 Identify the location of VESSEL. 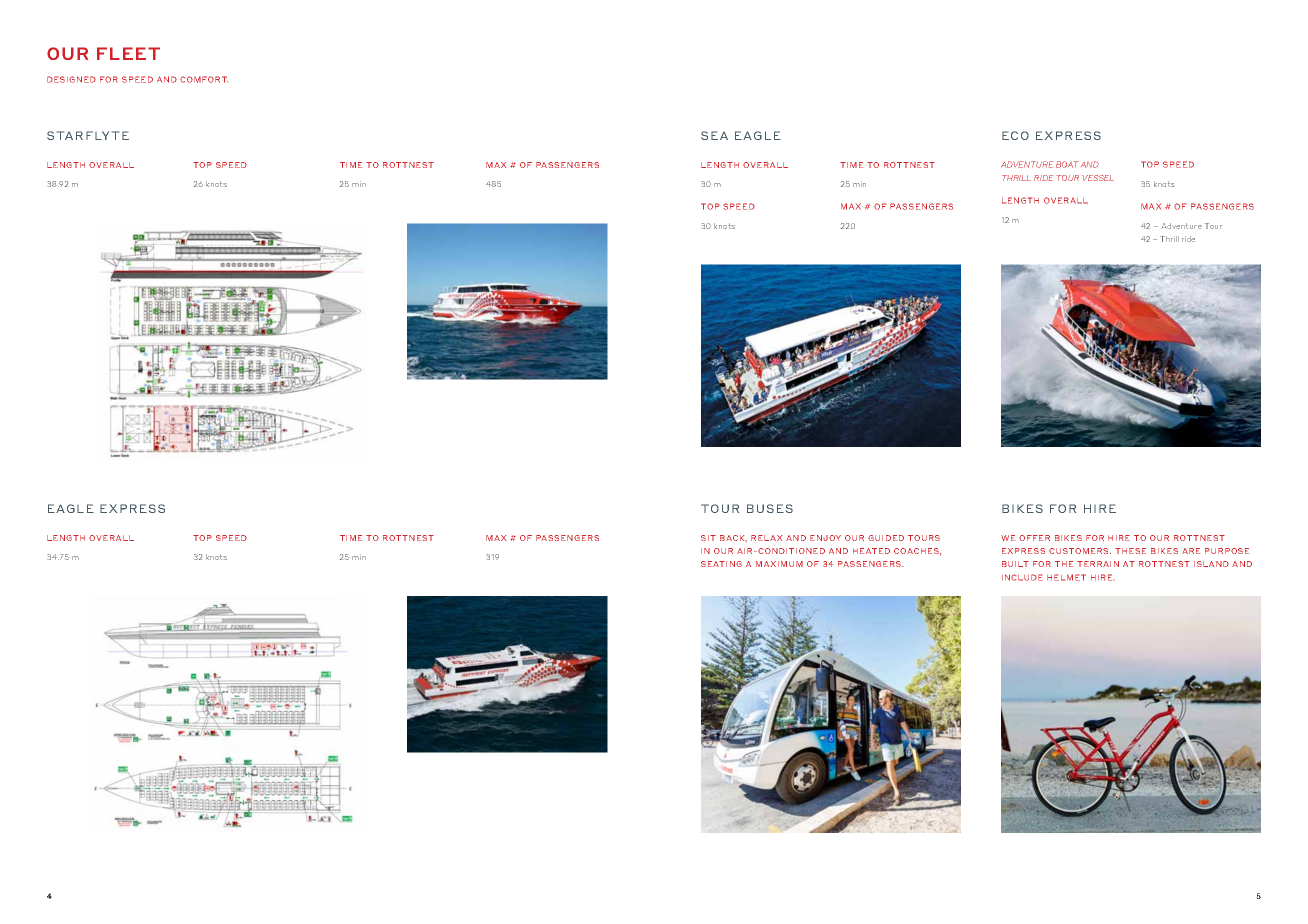
(1098, 178).
